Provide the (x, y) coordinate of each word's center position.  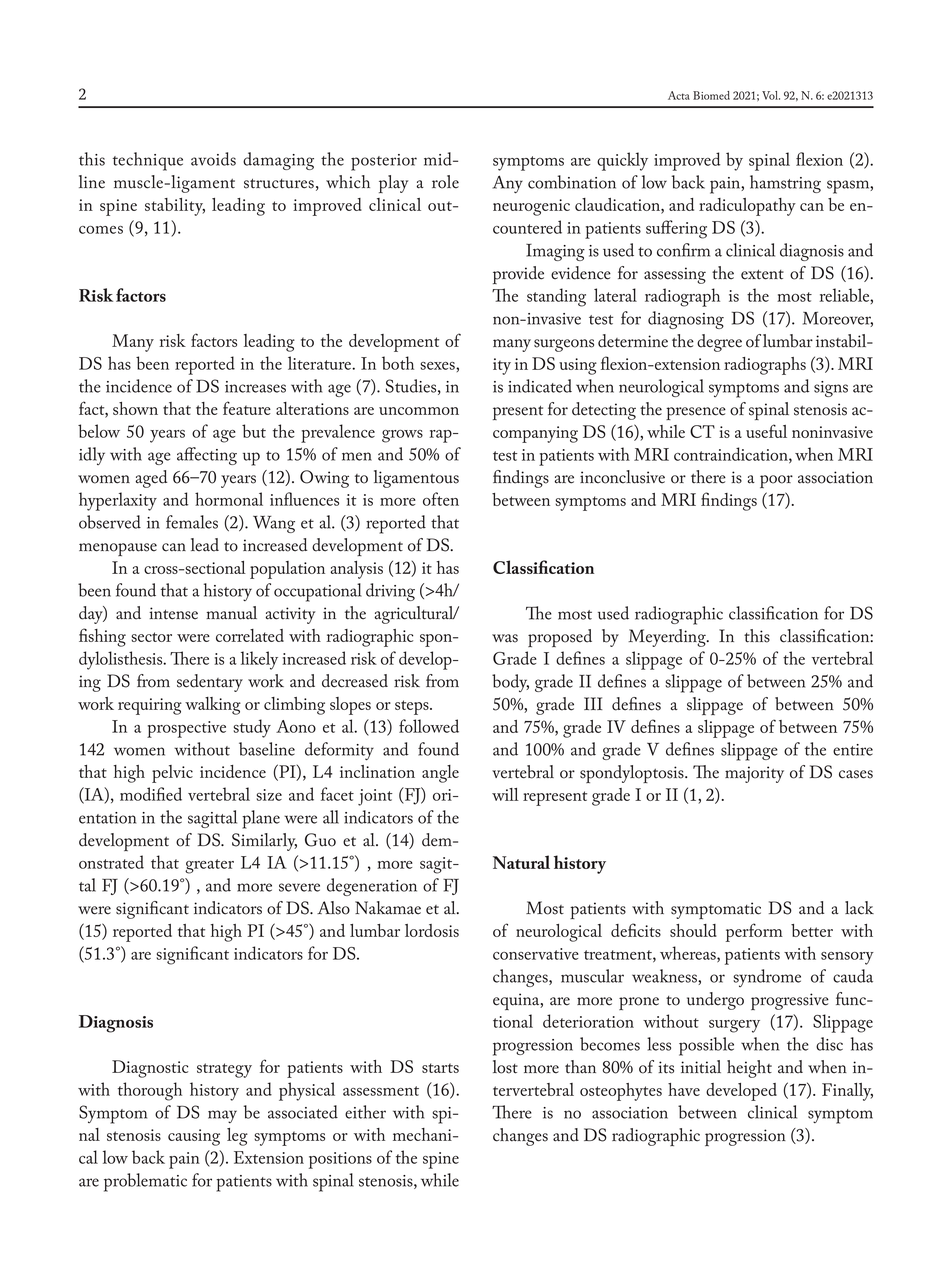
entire (853, 750)
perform (754, 932)
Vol (771, 95)
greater (209, 866)
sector (151, 637)
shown (135, 408)
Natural (521, 862)
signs (831, 389)
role (445, 182)
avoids (213, 159)
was (505, 638)
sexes (438, 366)
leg (237, 1137)
